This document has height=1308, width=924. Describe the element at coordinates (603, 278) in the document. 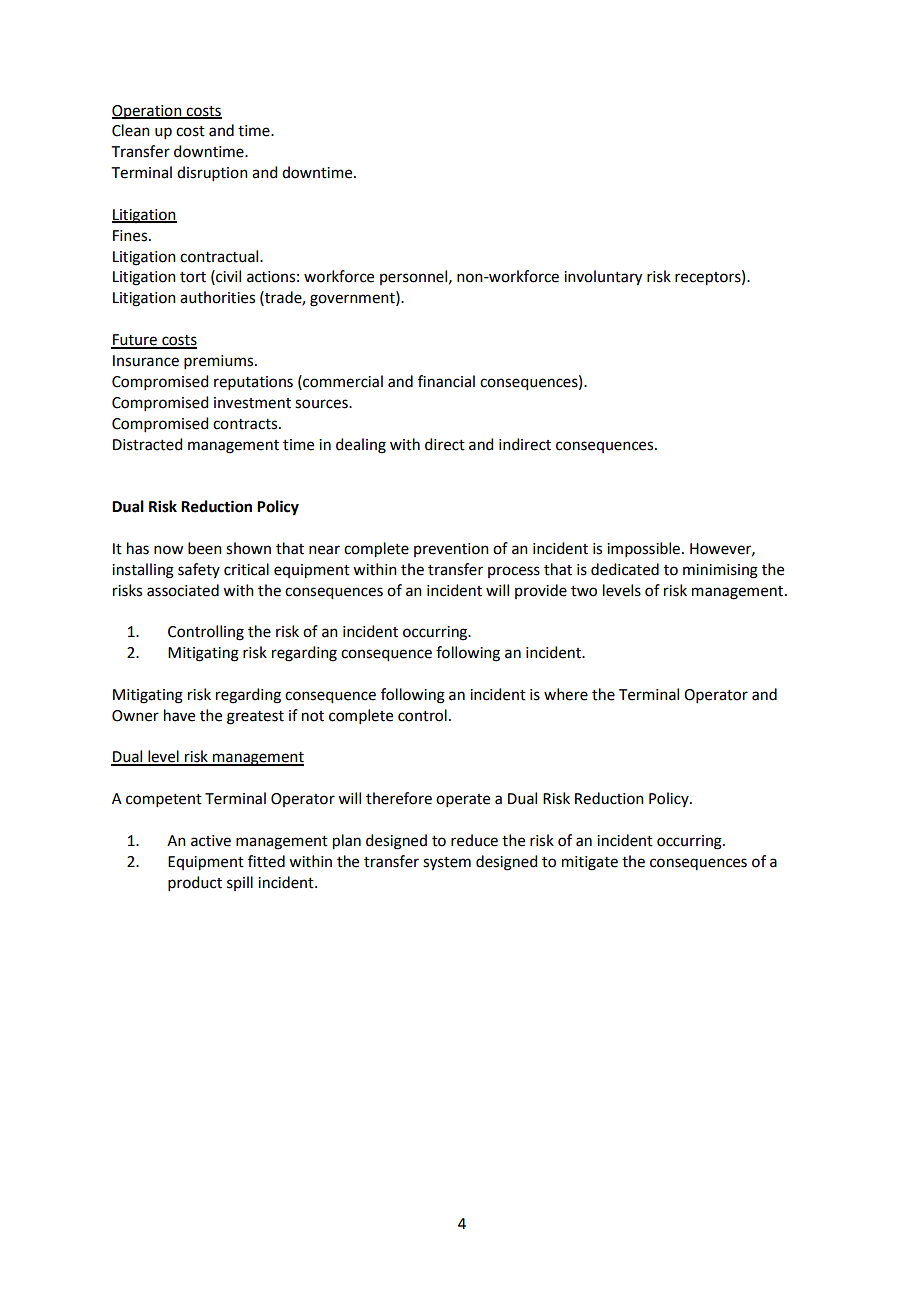

I see `involuntary` at that location.
